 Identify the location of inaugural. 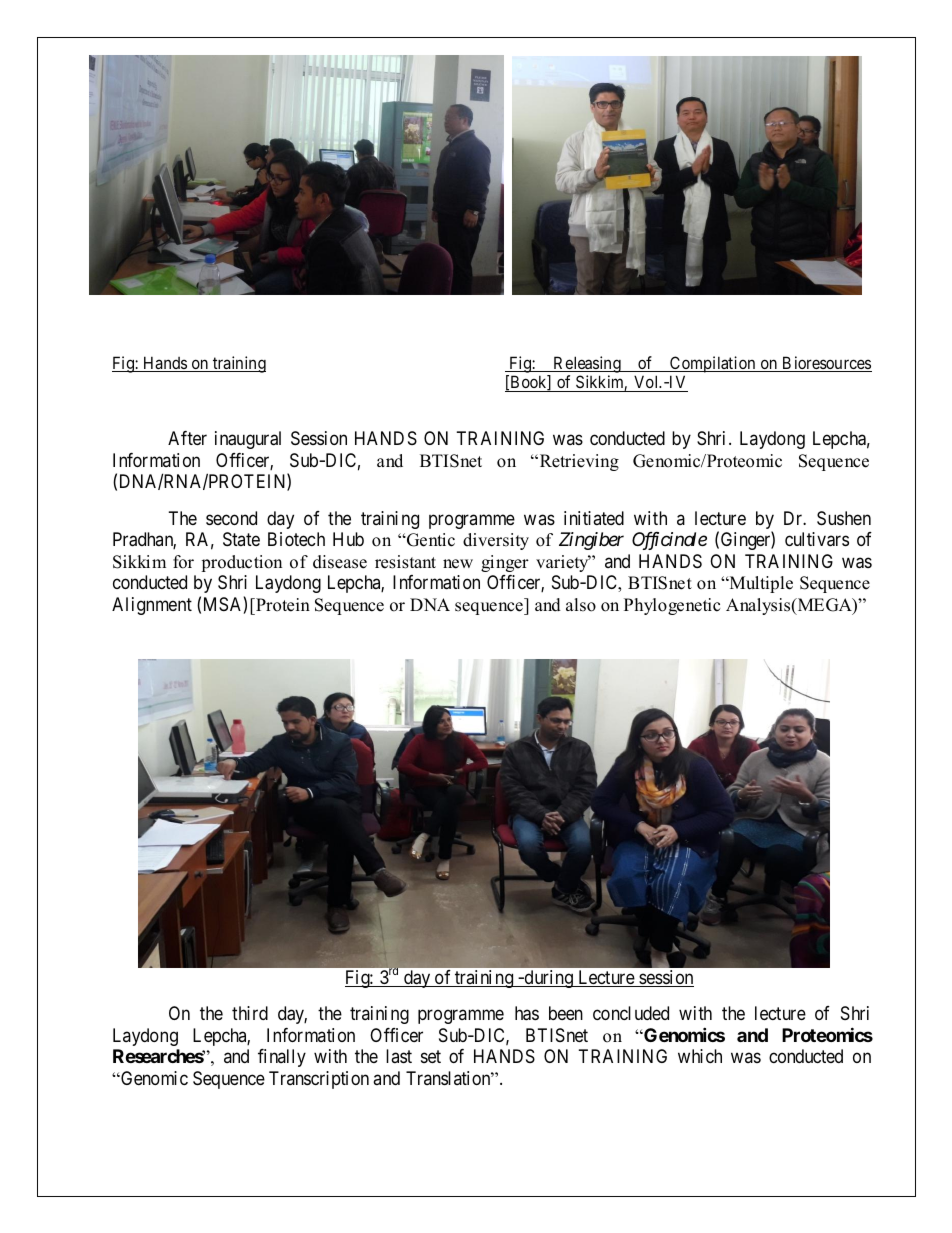
(248, 440).
